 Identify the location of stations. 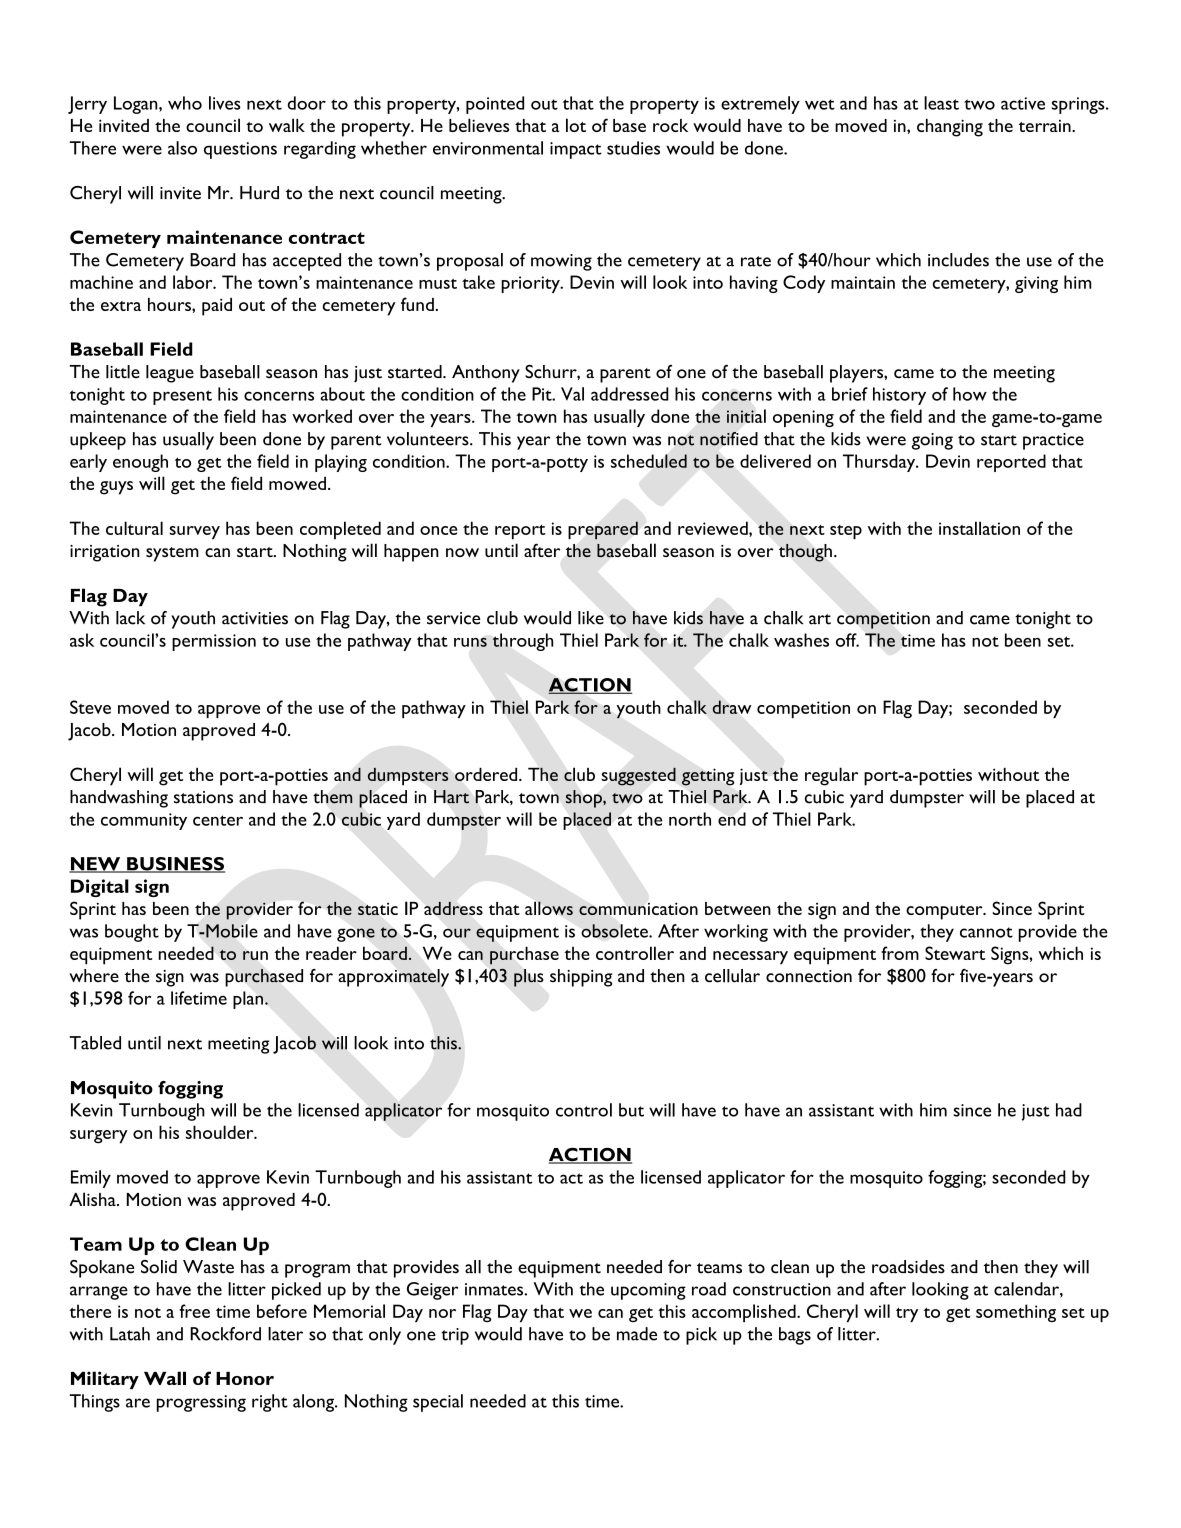
(203, 797).
